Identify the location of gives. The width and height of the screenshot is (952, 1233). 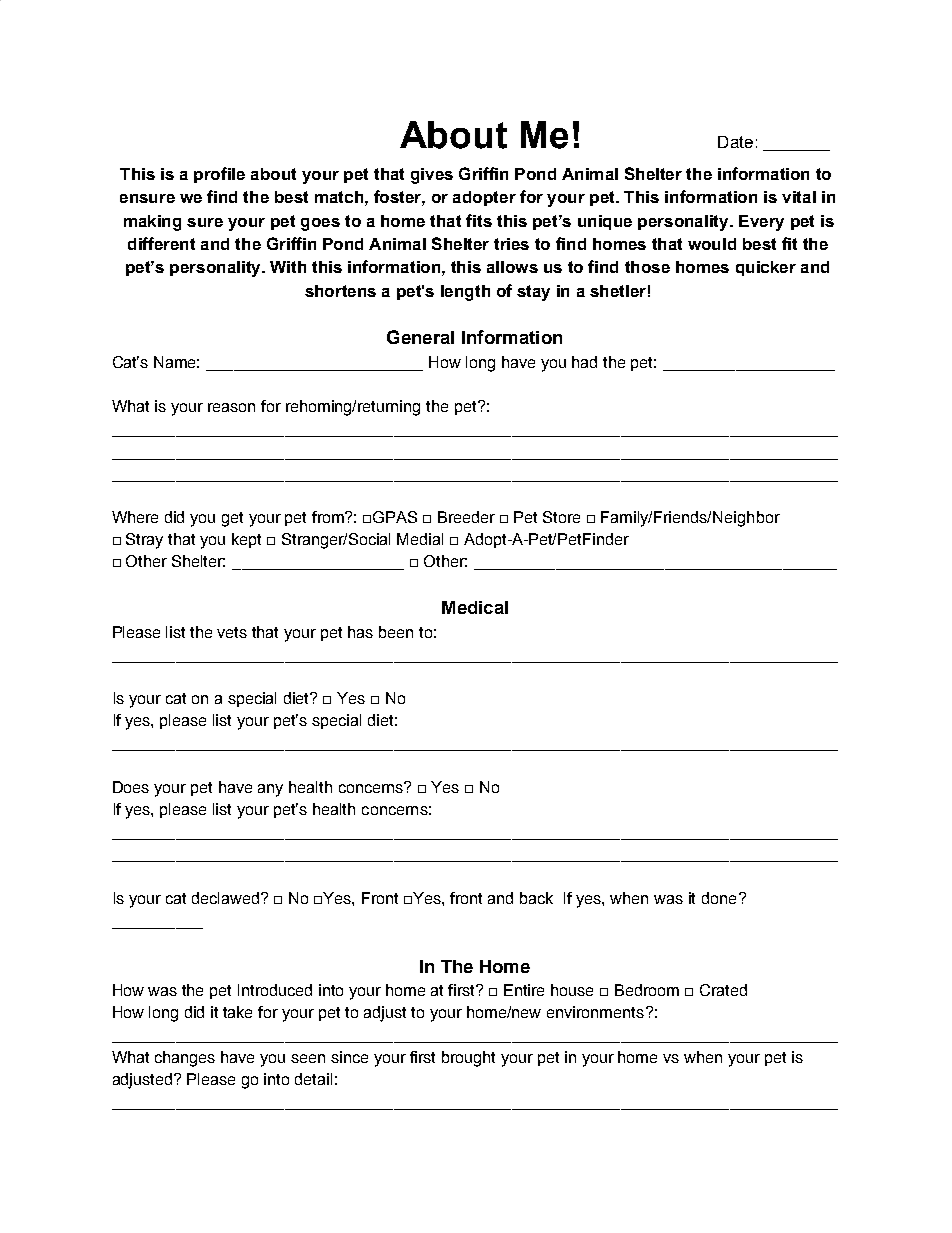
(432, 176).
